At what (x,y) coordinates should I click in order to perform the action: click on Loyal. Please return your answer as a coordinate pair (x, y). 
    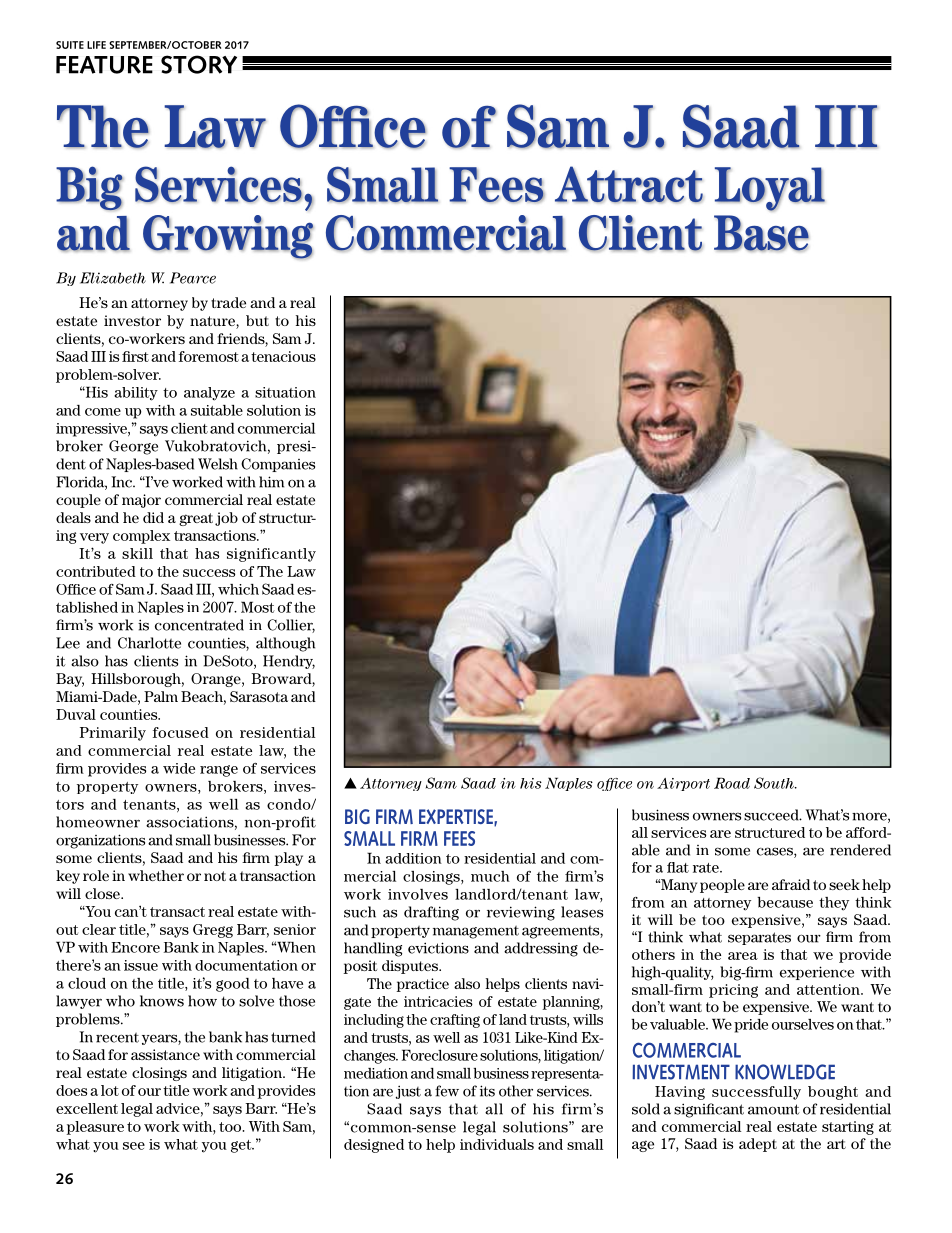
    Looking at the image, I should click on (770, 189).
